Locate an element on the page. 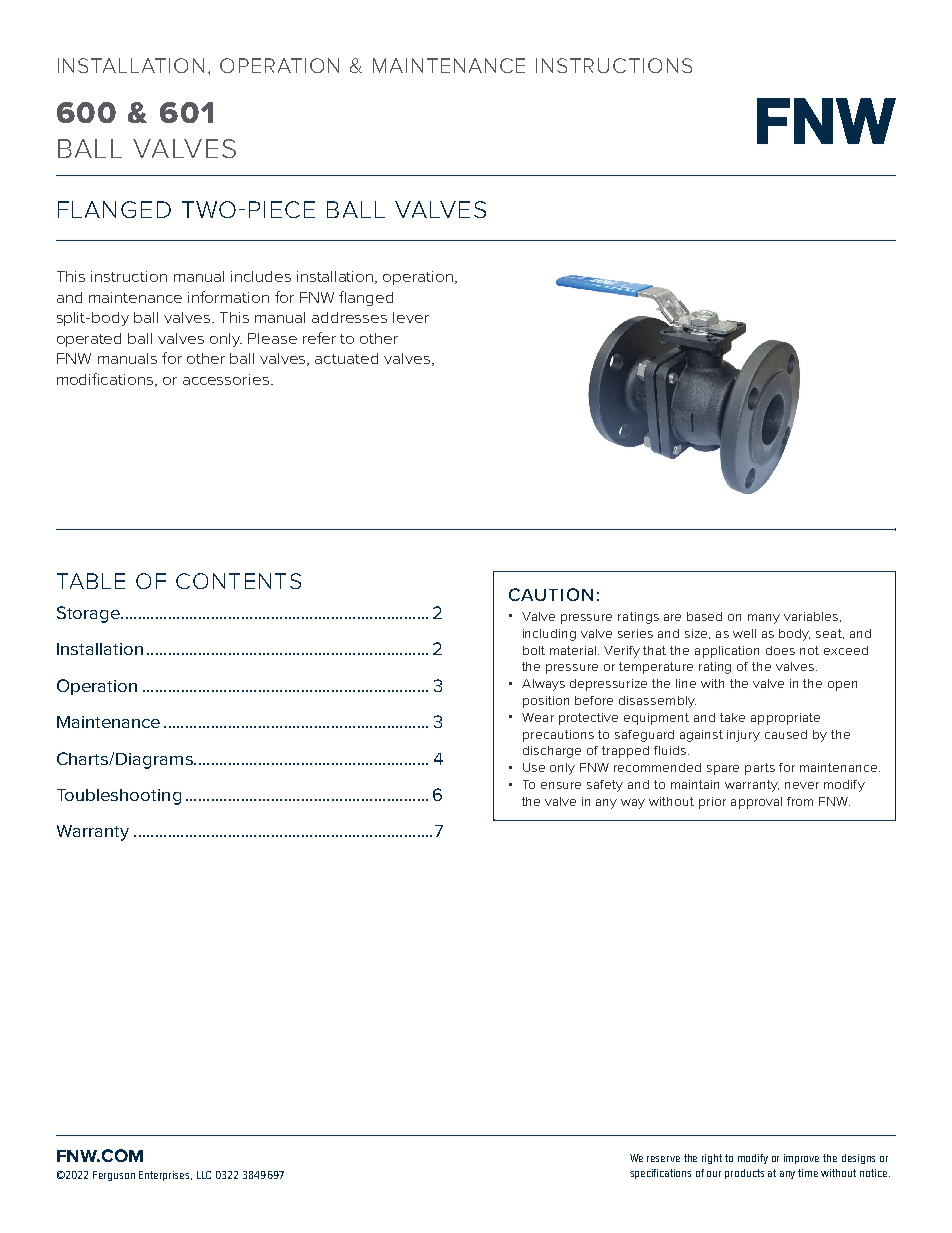  variables is located at coordinates (812, 617).
